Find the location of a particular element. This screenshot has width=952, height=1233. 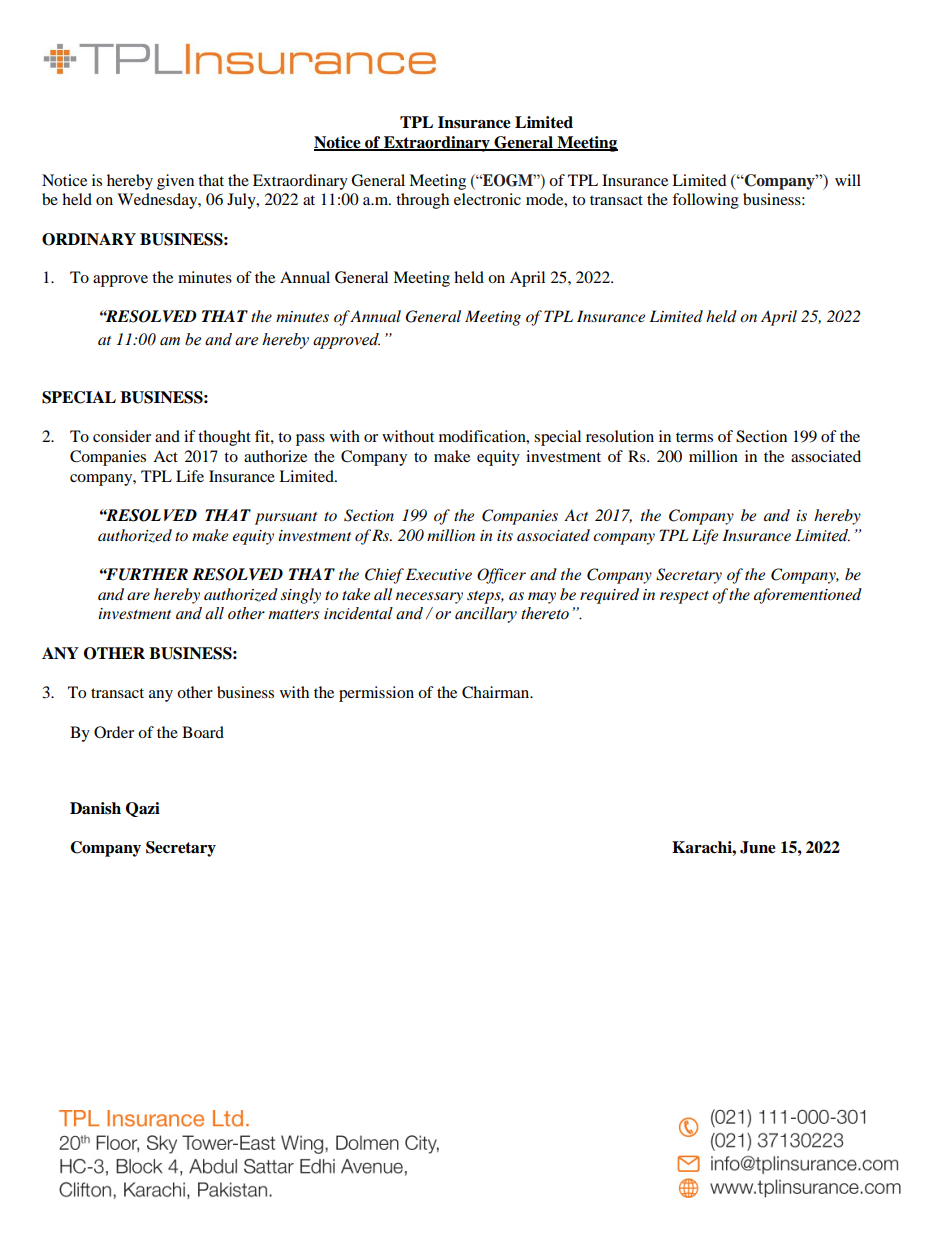

ancillary is located at coordinates (486, 615).
